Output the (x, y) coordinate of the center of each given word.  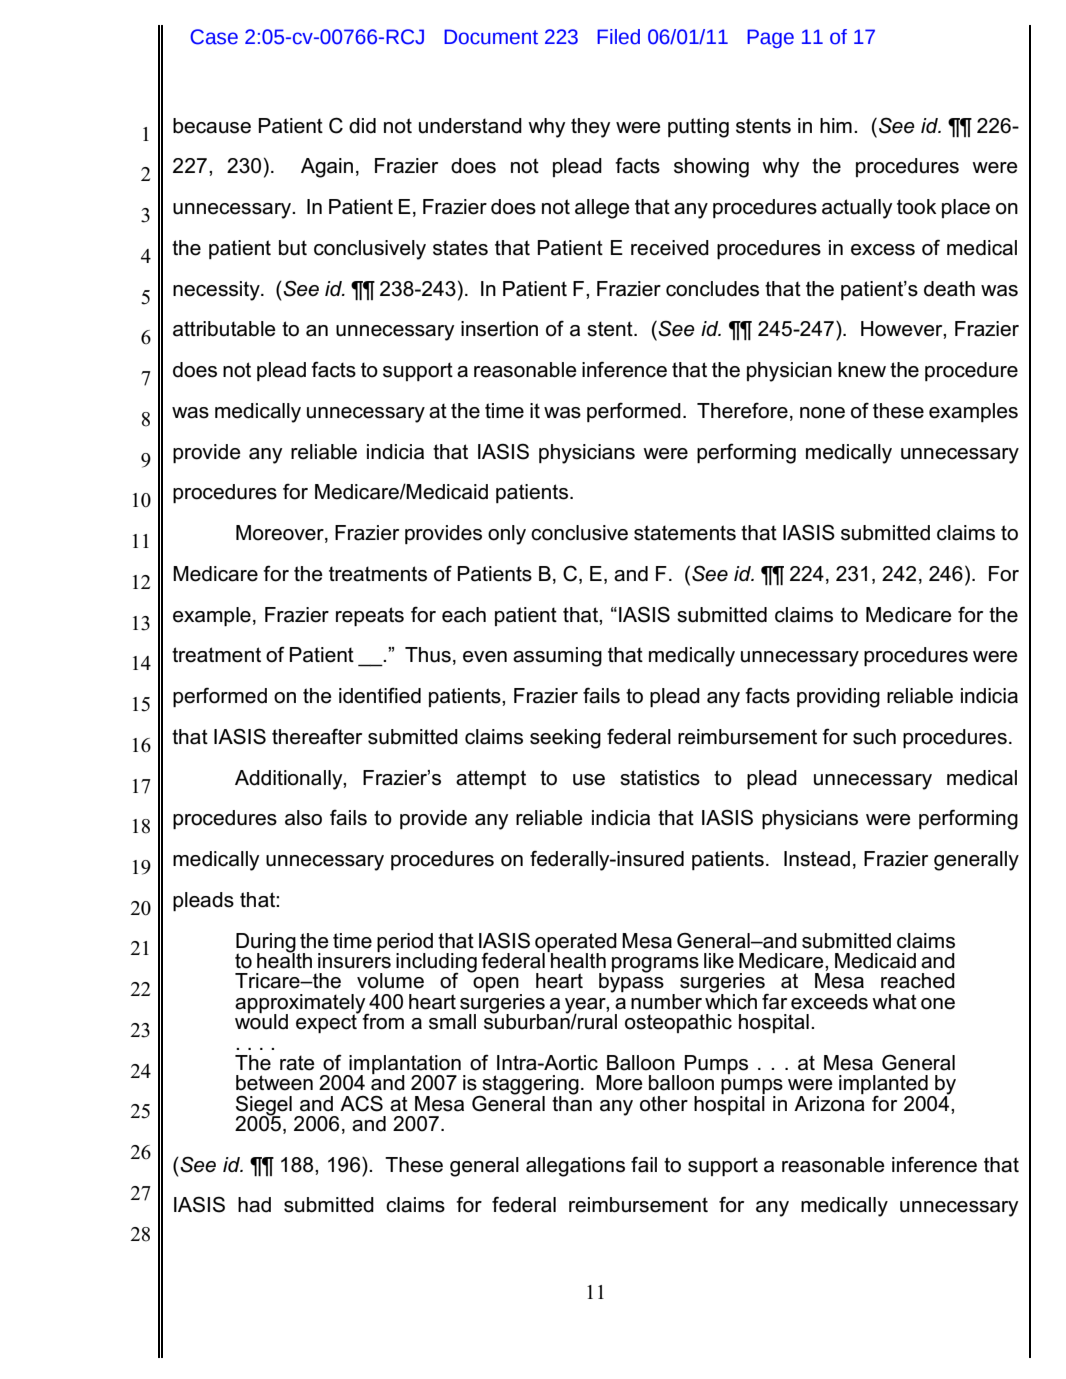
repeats (370, 616)
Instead (817, 859)
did (362, 126)
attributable (224, 329)
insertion (499, 329)
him (836, 125)
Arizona (829, 1102)
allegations (575, 1167)
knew (862, 370)
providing (838, 698)
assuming (557, 657)
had (254, 1205)
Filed (618, 37)
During (266, 943)
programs (655, 965)
